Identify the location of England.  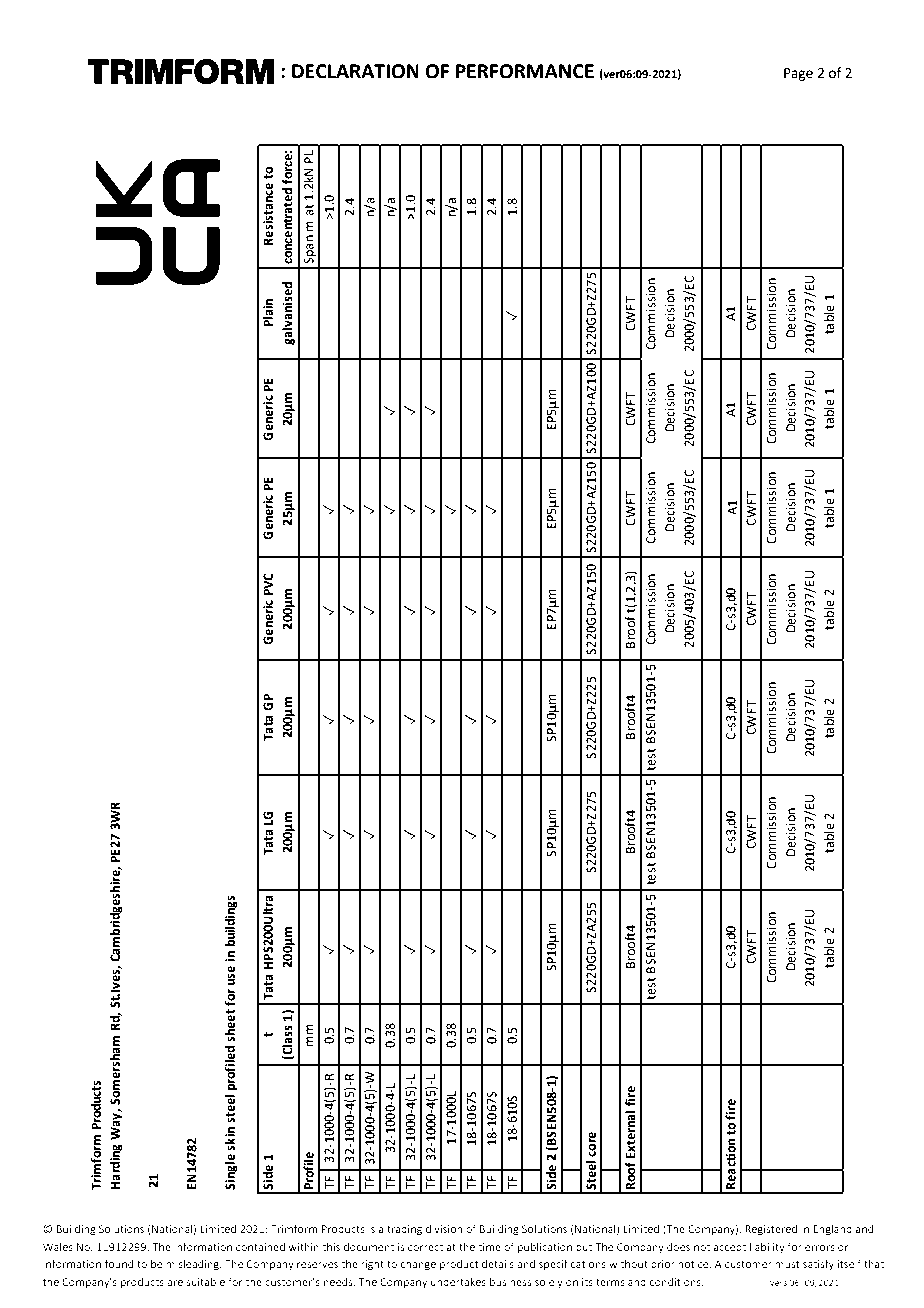
(832, 1229).
